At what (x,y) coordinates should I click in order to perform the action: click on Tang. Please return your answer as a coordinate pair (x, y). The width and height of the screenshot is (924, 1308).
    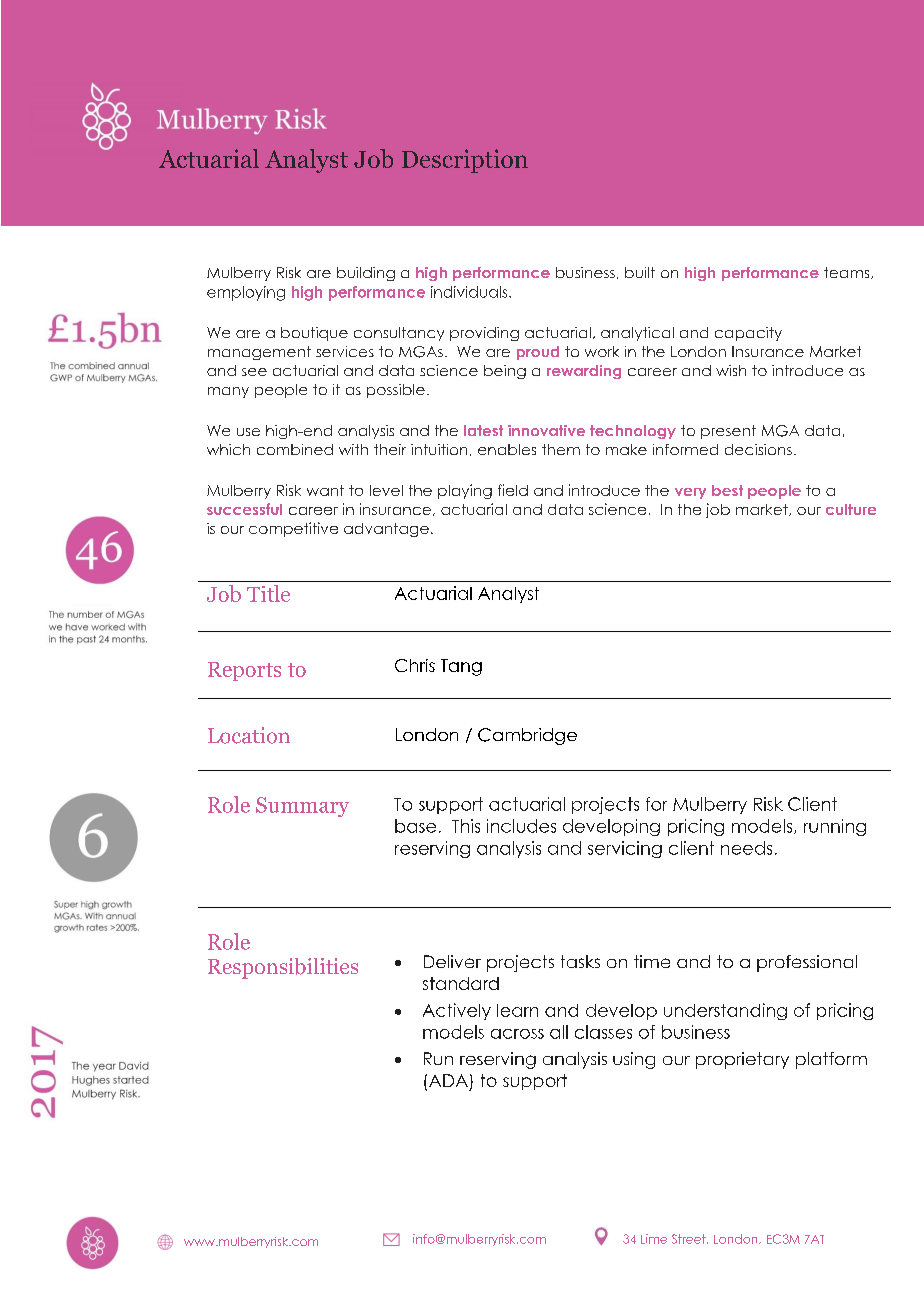
    Looking at the image, I should click on (461, 667).
